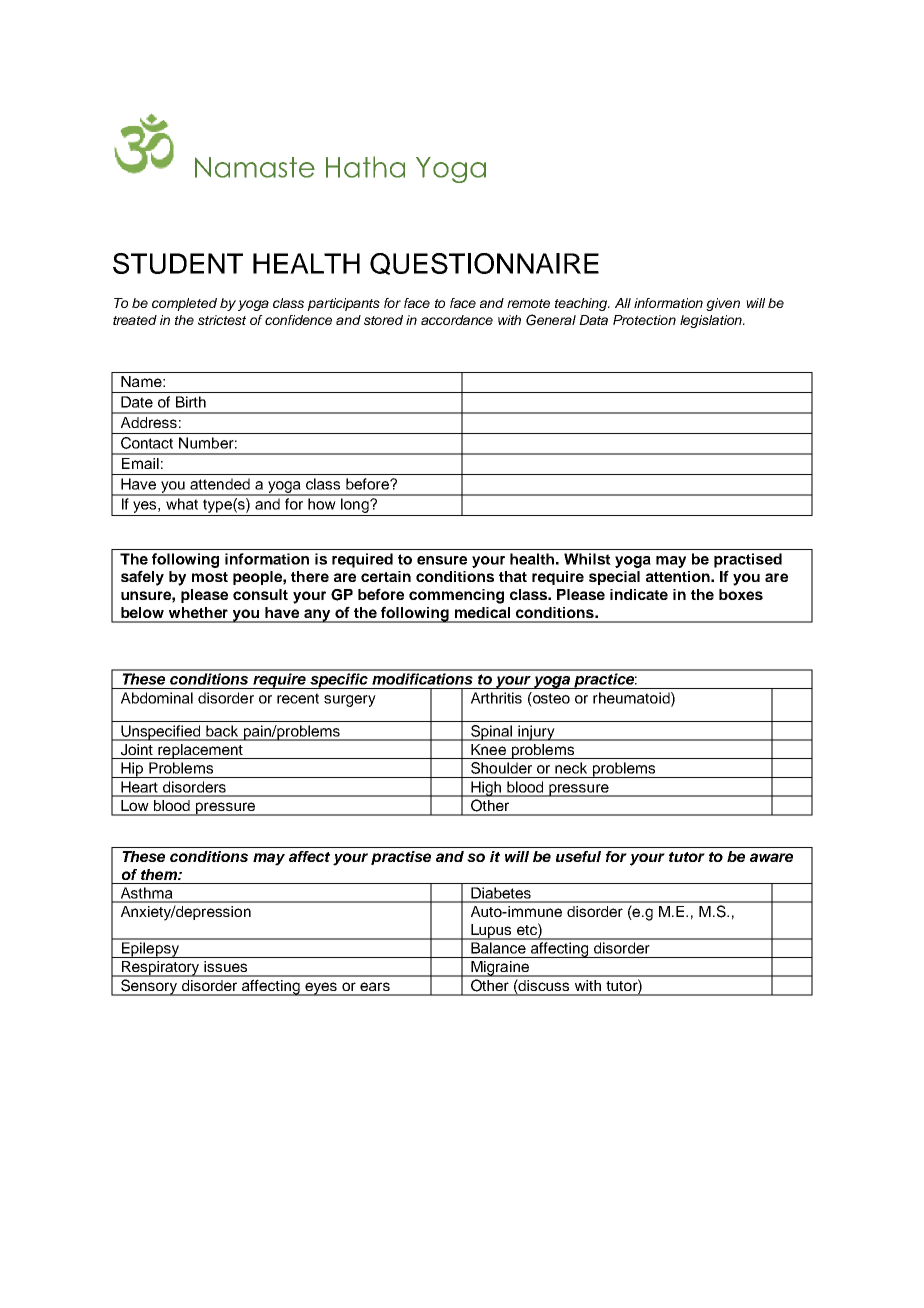  Describe the element at coordinates (496, 698) in the screenshot. I see `Arthritis` at that location.
